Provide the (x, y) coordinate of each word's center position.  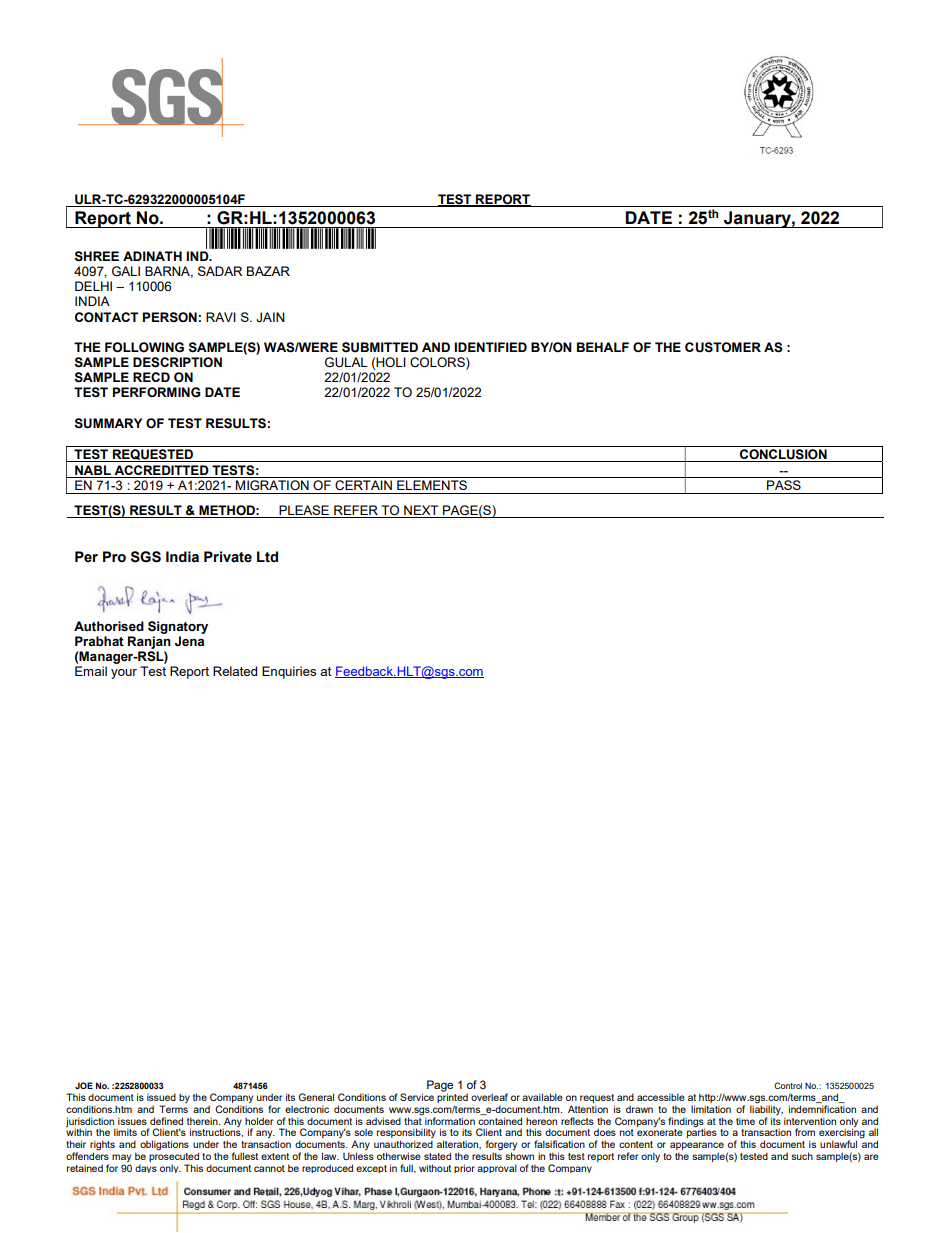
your (124, 674)
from (805, 1132)
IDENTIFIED (490, 347)
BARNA (169, 272)
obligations (164, 1145)
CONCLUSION (783, 453)
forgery (501, 1146)
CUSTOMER (723, 347)
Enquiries (289, 672)
